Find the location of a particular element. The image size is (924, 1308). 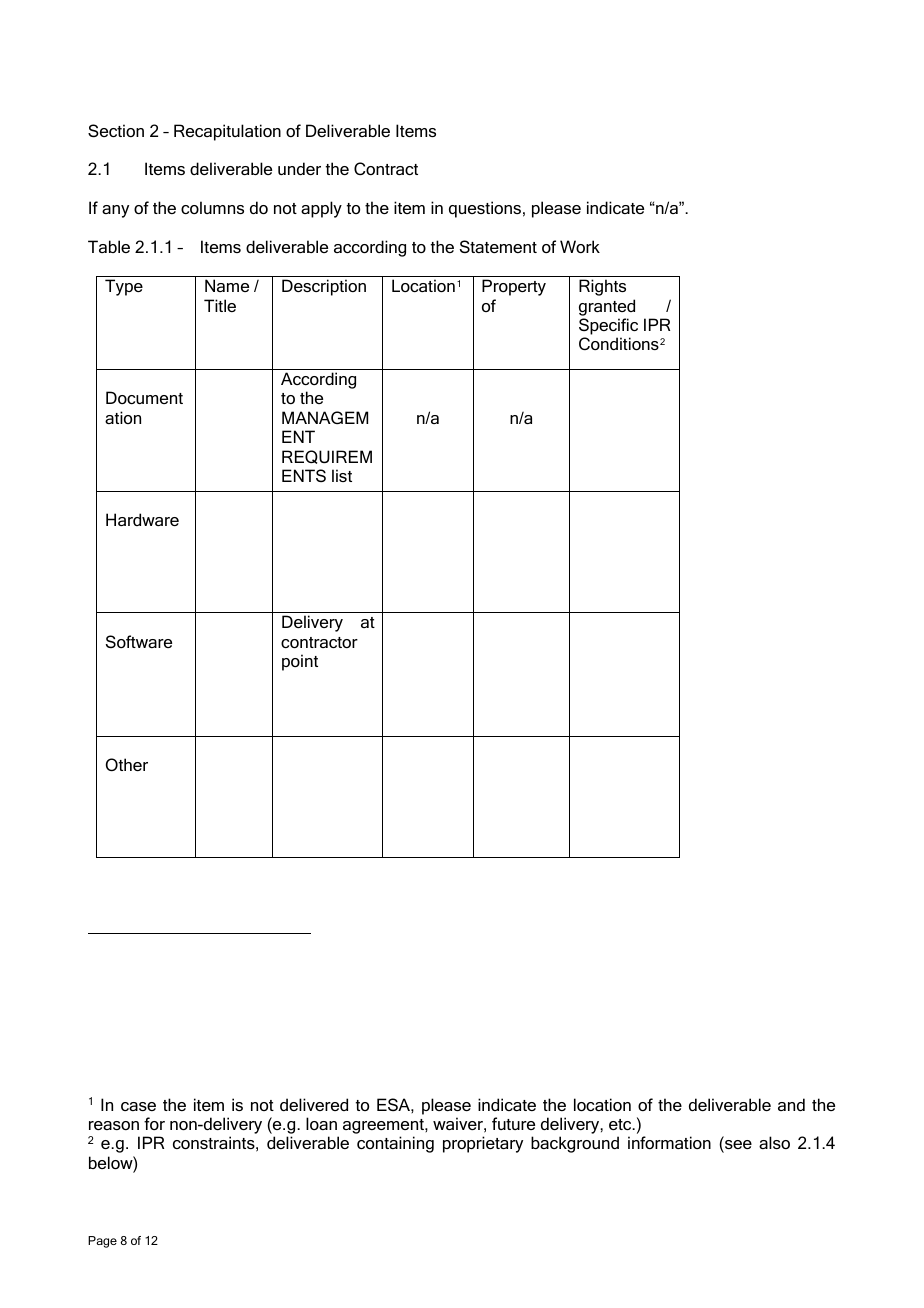

Work is located at coordinates (580, 246).
